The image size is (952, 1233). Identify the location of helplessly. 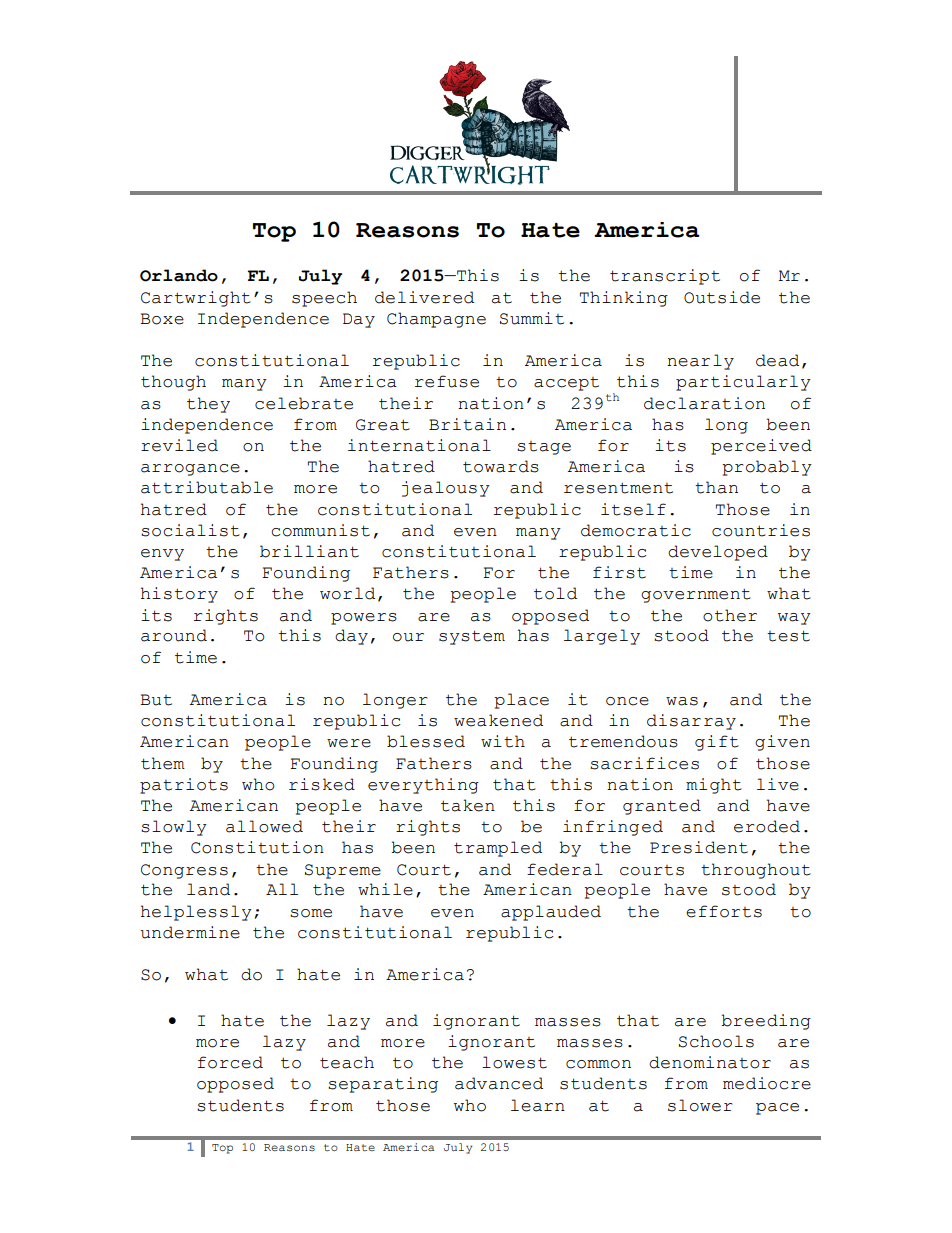
(196, 913).
